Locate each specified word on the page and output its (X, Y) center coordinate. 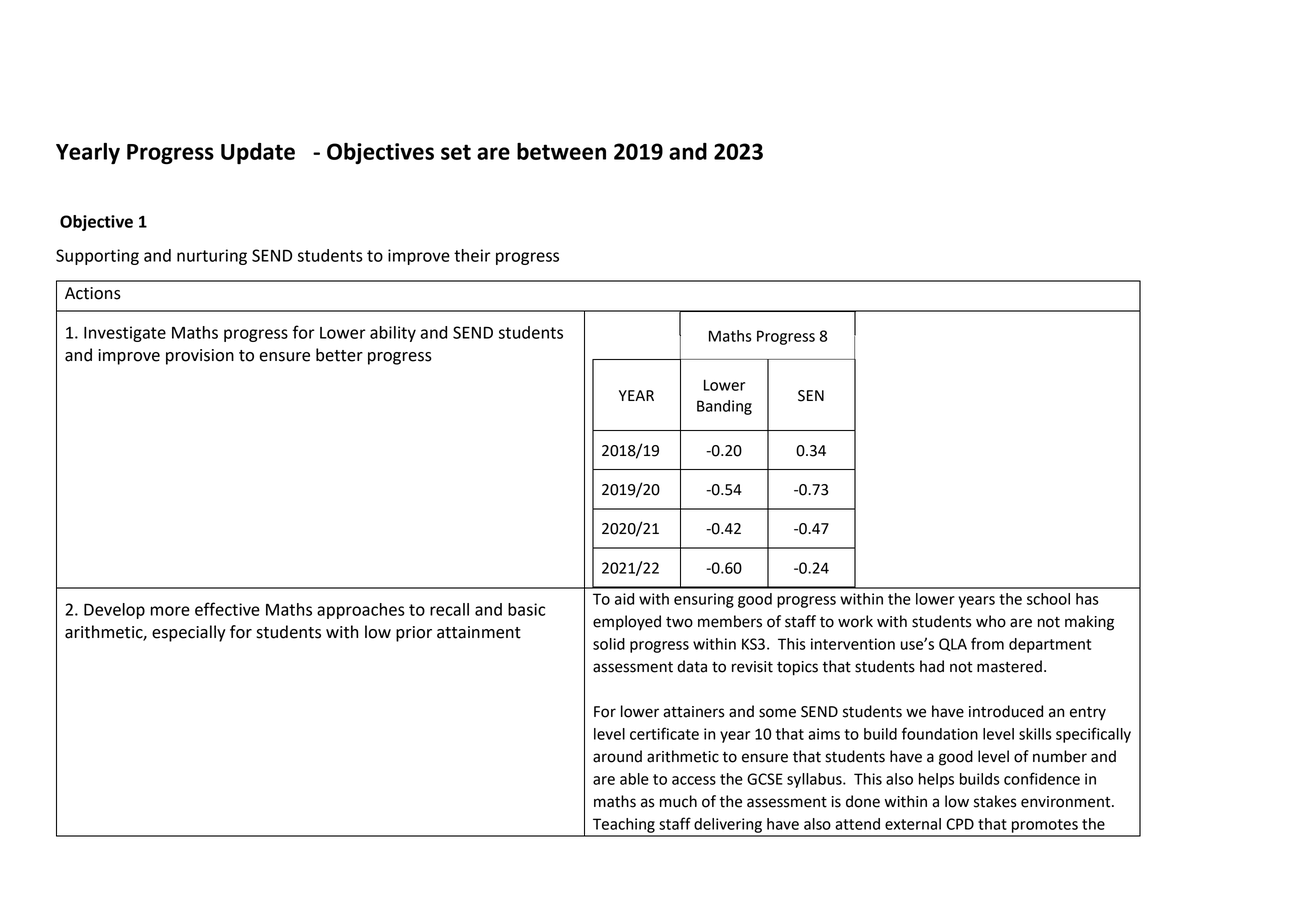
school (1048, 599)
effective (227, 609)
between (561, 151)
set (456, 152)
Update (258, 153)
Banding (724, 407)
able (634, 779)
